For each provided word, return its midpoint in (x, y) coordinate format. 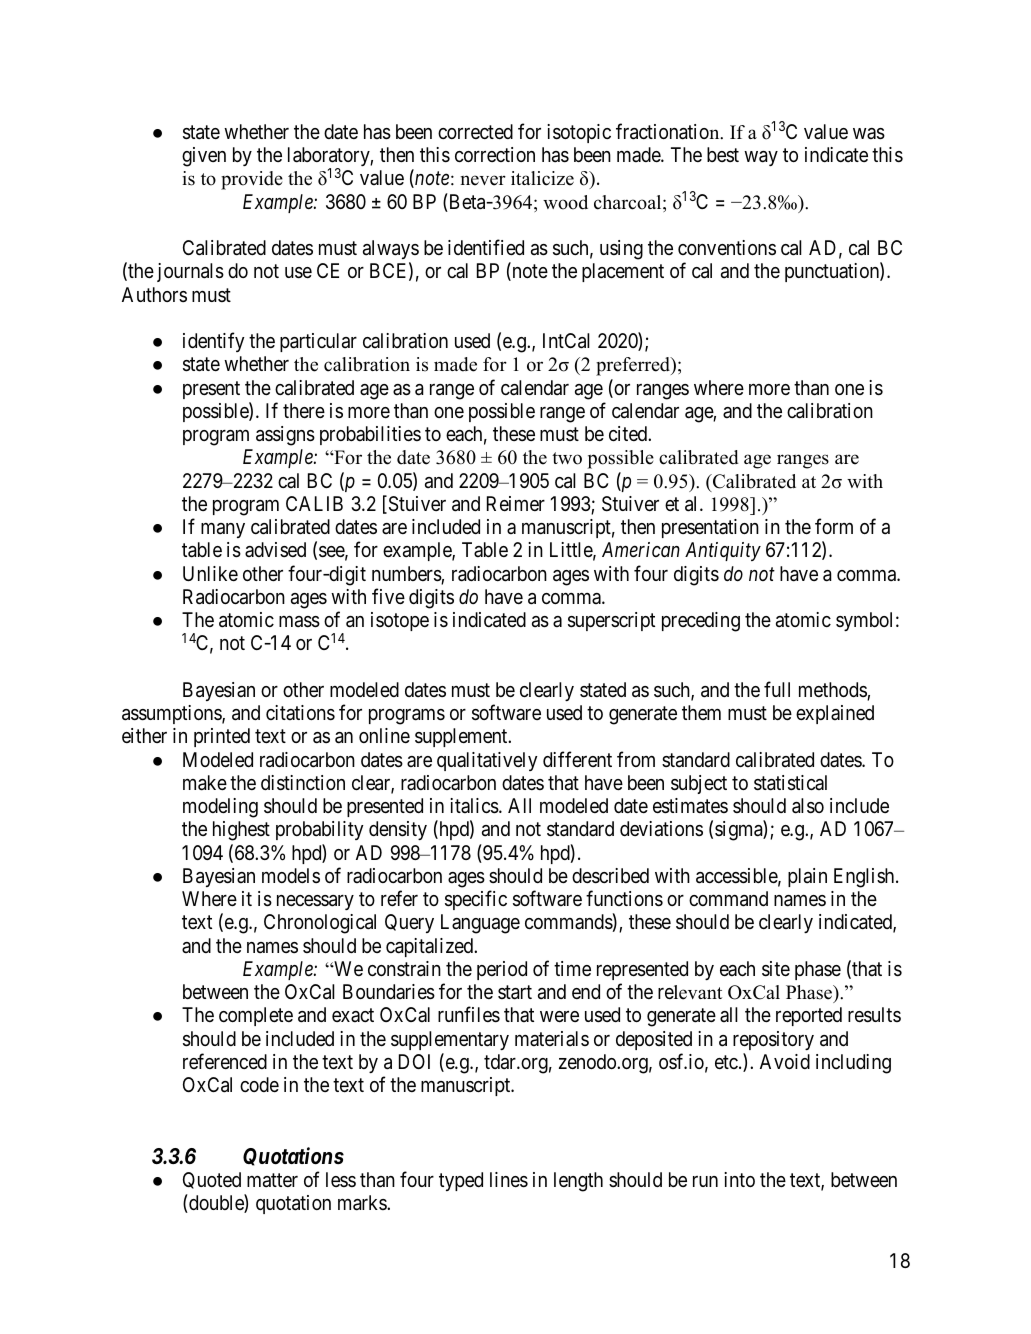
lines (509, 1180)
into (739, 1179)
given (204, 157)
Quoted (212, 1180)
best (723, 154)
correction (495, 154)
